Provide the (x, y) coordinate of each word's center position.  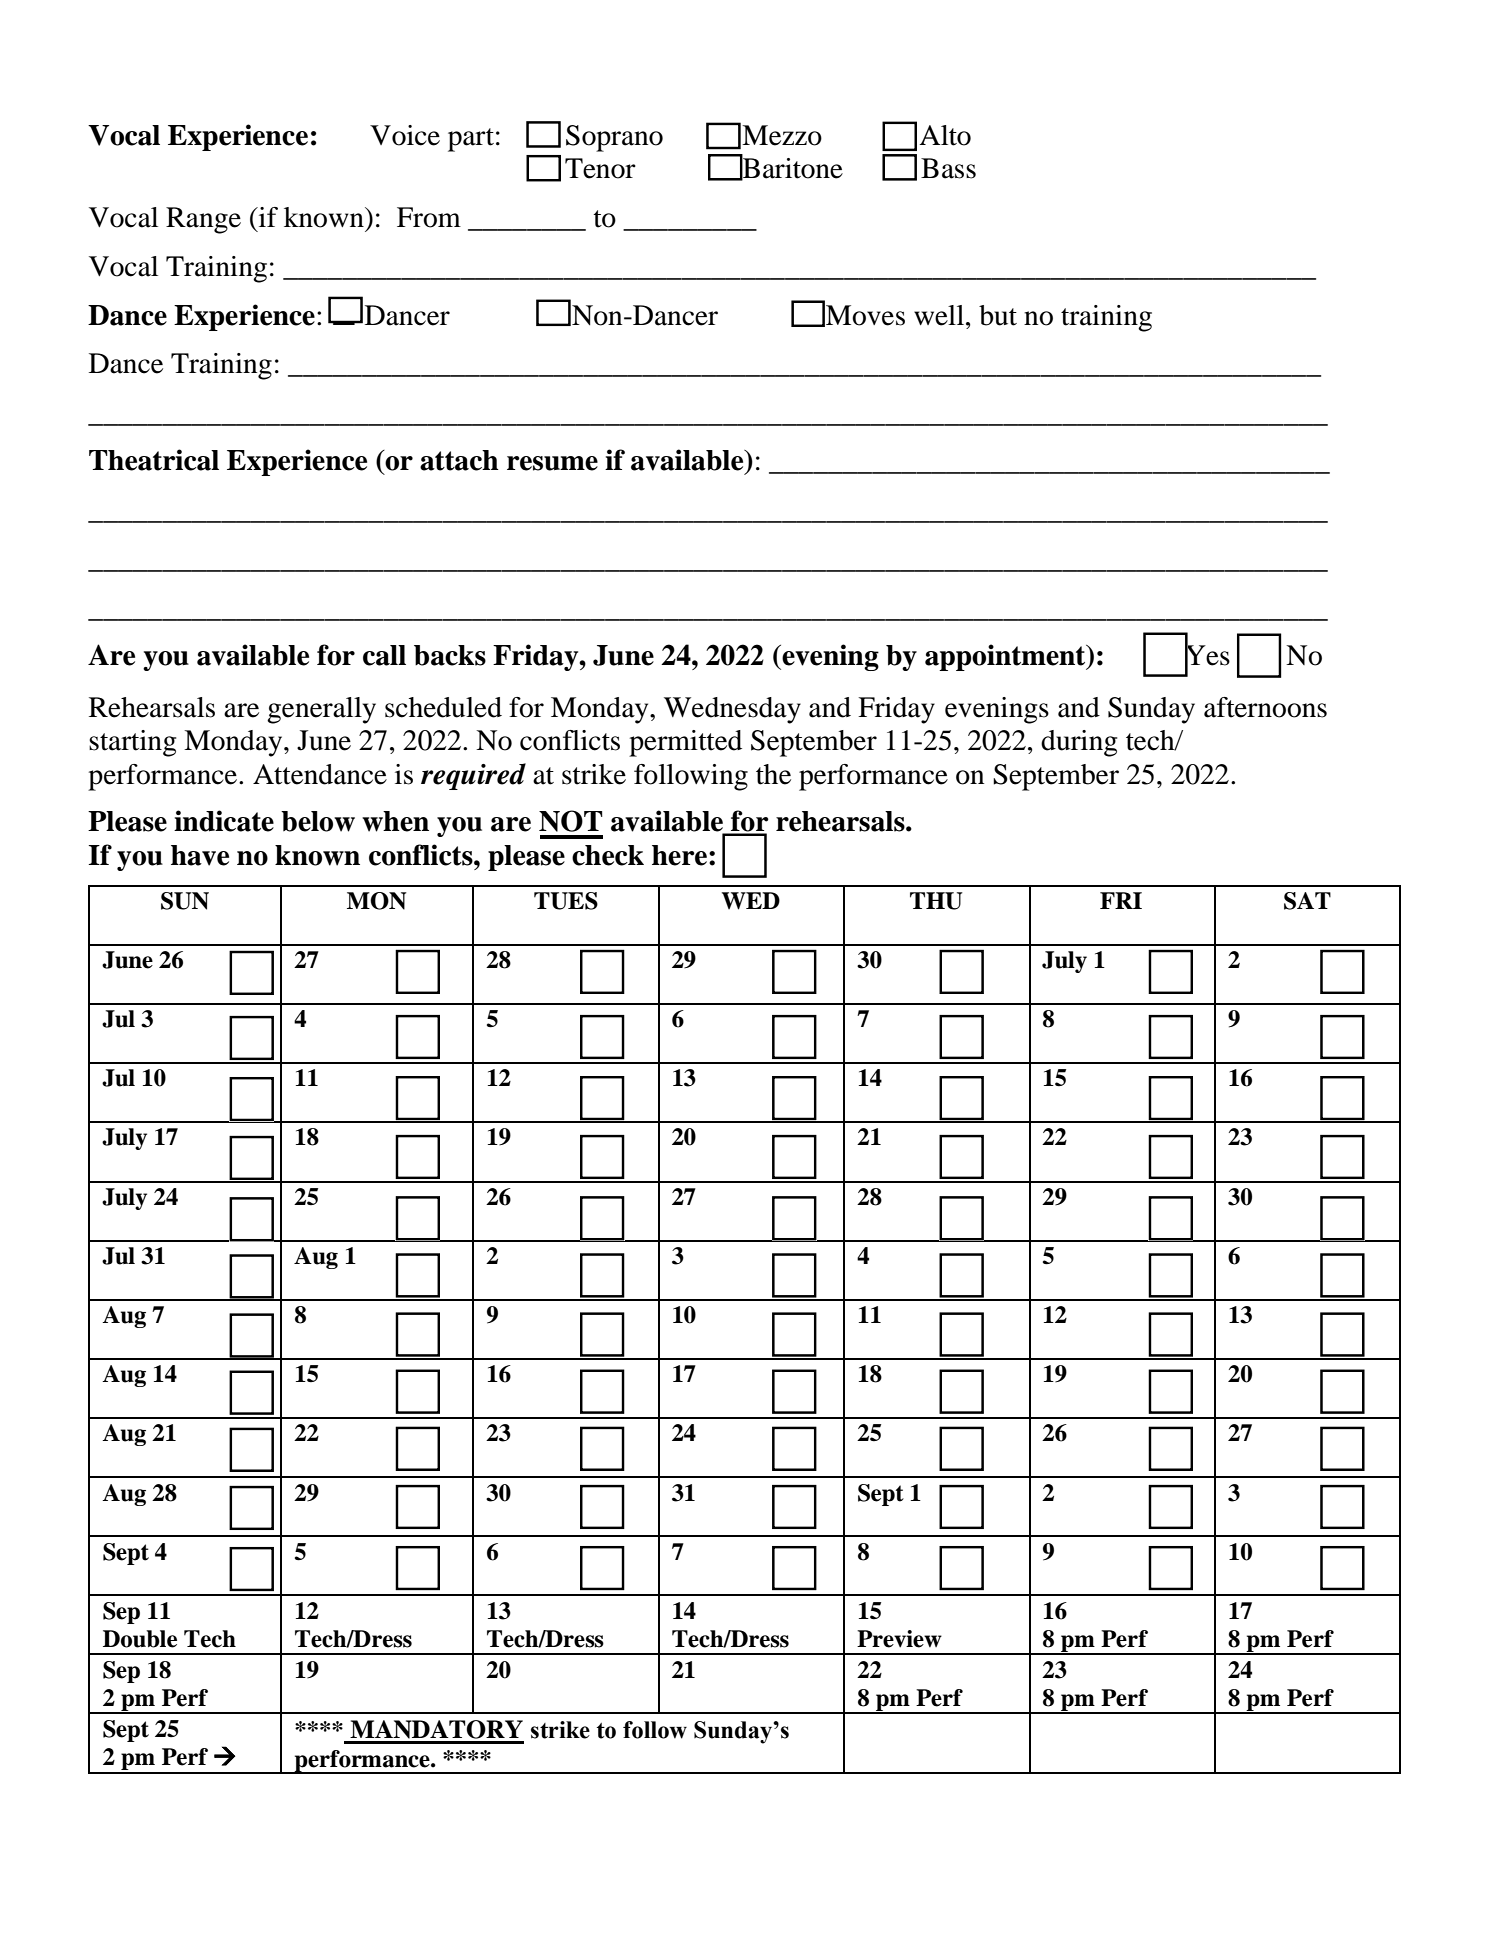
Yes (1207, 655)
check (608, 855)
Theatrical (154, 460)
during (1079, 743)
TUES (566, 901)
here (681, 855)
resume (552, 463)
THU (936, 901)
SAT (1307, 901)
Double (140, 1639)
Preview (899, 1639)
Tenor (600, 168)
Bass (948, 168)
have (200, 855)
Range (203, 220)
